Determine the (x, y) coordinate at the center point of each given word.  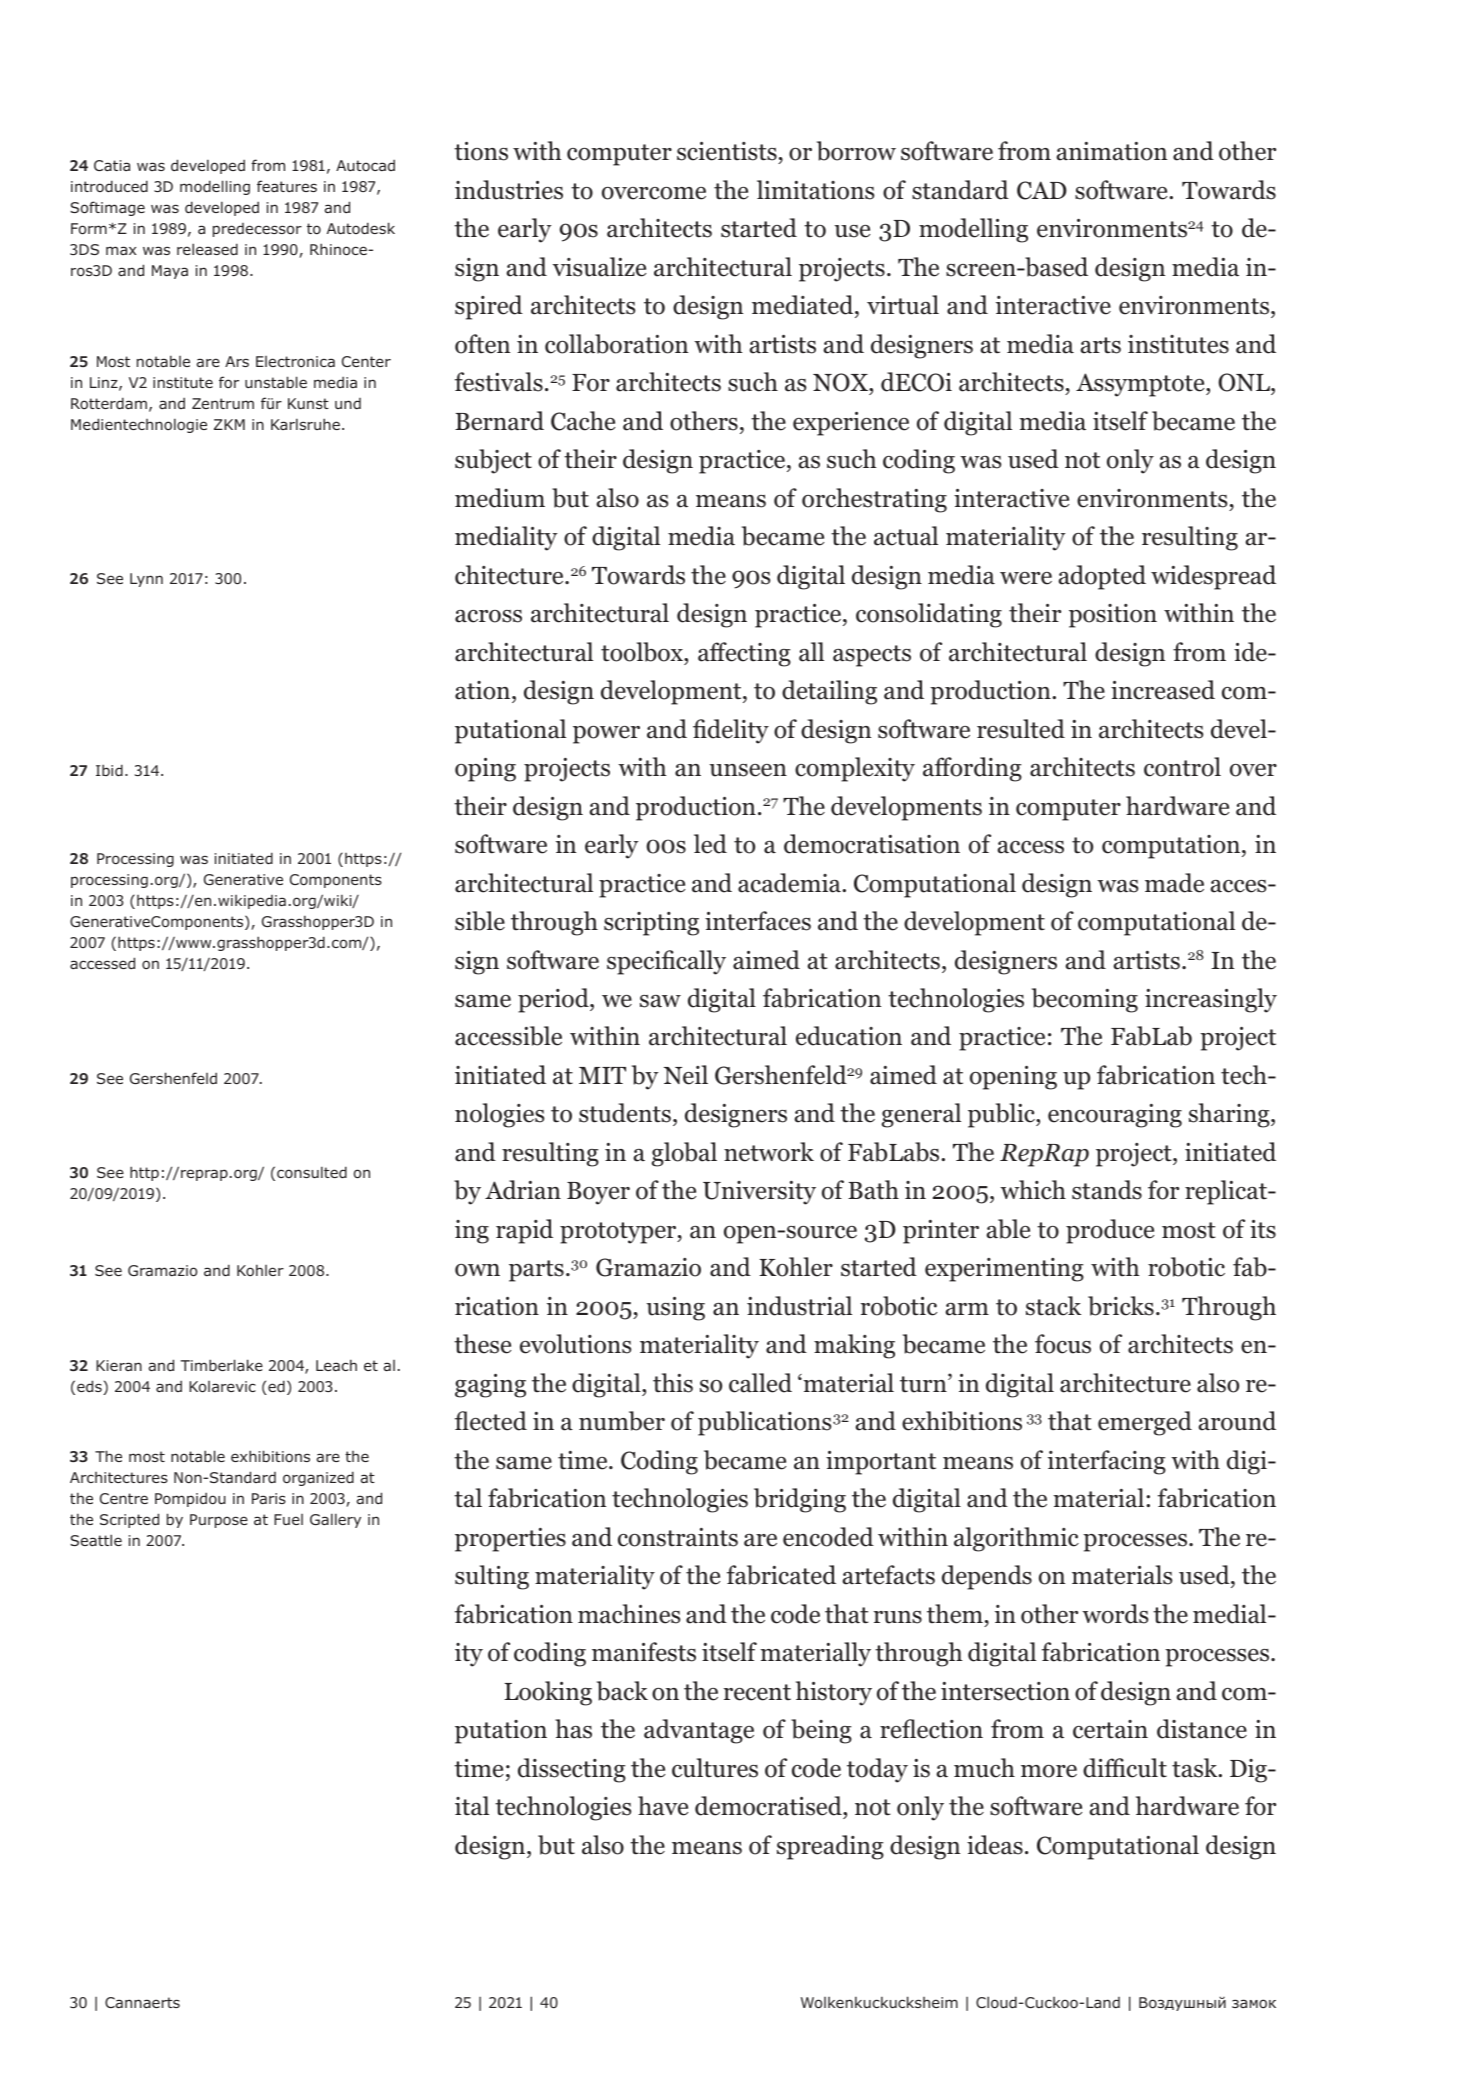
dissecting (572, 1770)
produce (1110, 1231)
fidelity (731, 731)
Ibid (109, 770)
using (675, 1309)
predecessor (257, 230)
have (663, 1806)
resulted (1021, 729)
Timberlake (222, 1365)
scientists (728, 153)
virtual (903, 305)
